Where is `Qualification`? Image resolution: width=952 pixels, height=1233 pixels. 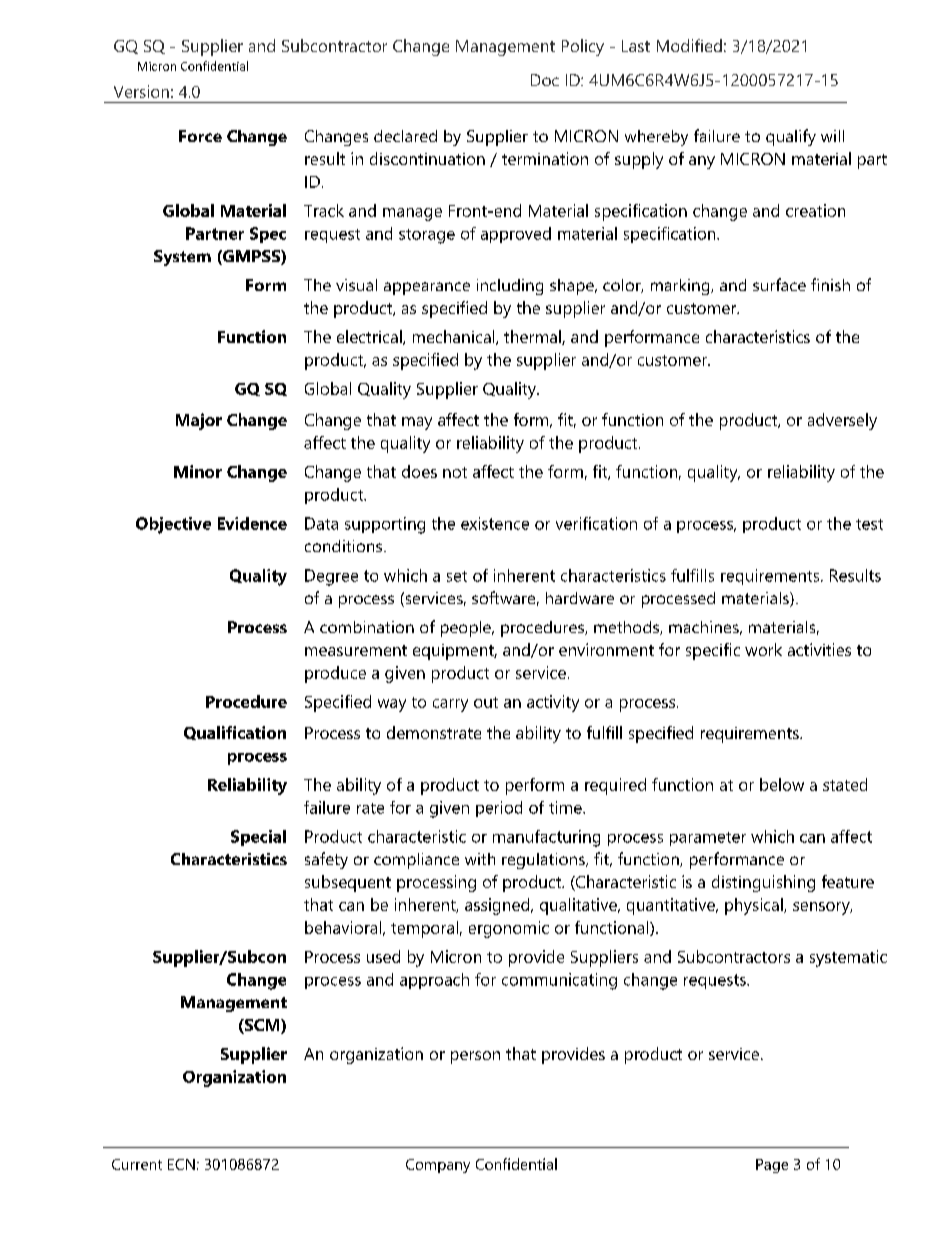
Qualification is located at coordinates (235, 733).
